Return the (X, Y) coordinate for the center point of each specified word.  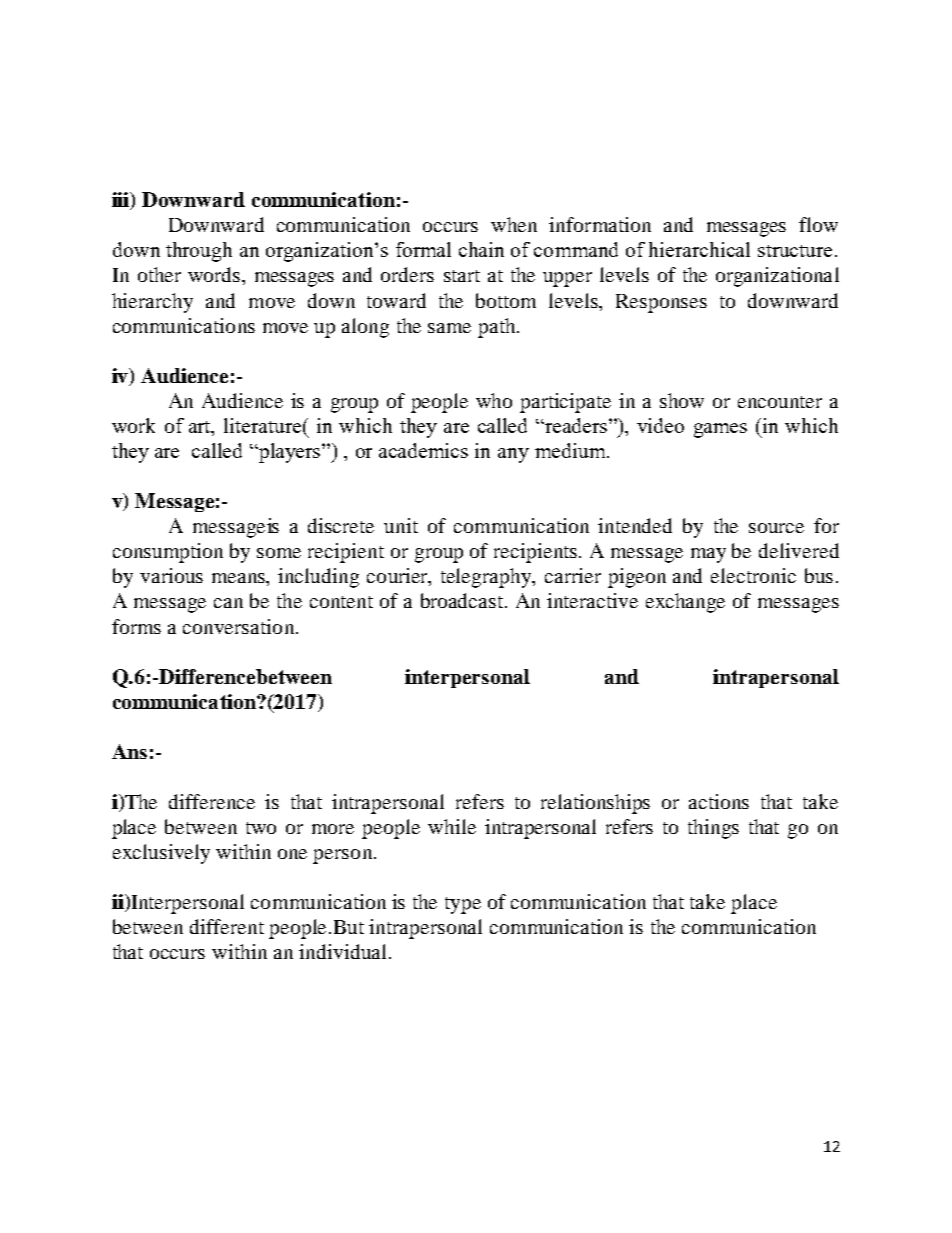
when (514, 224)
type (463, 905)
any (513, 455)
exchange (685, 603)
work (133, 425)
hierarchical (699, 249)
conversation (240, 626)
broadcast (462, 600)
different (227, 926)
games (720, 430)
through (199, 252)
